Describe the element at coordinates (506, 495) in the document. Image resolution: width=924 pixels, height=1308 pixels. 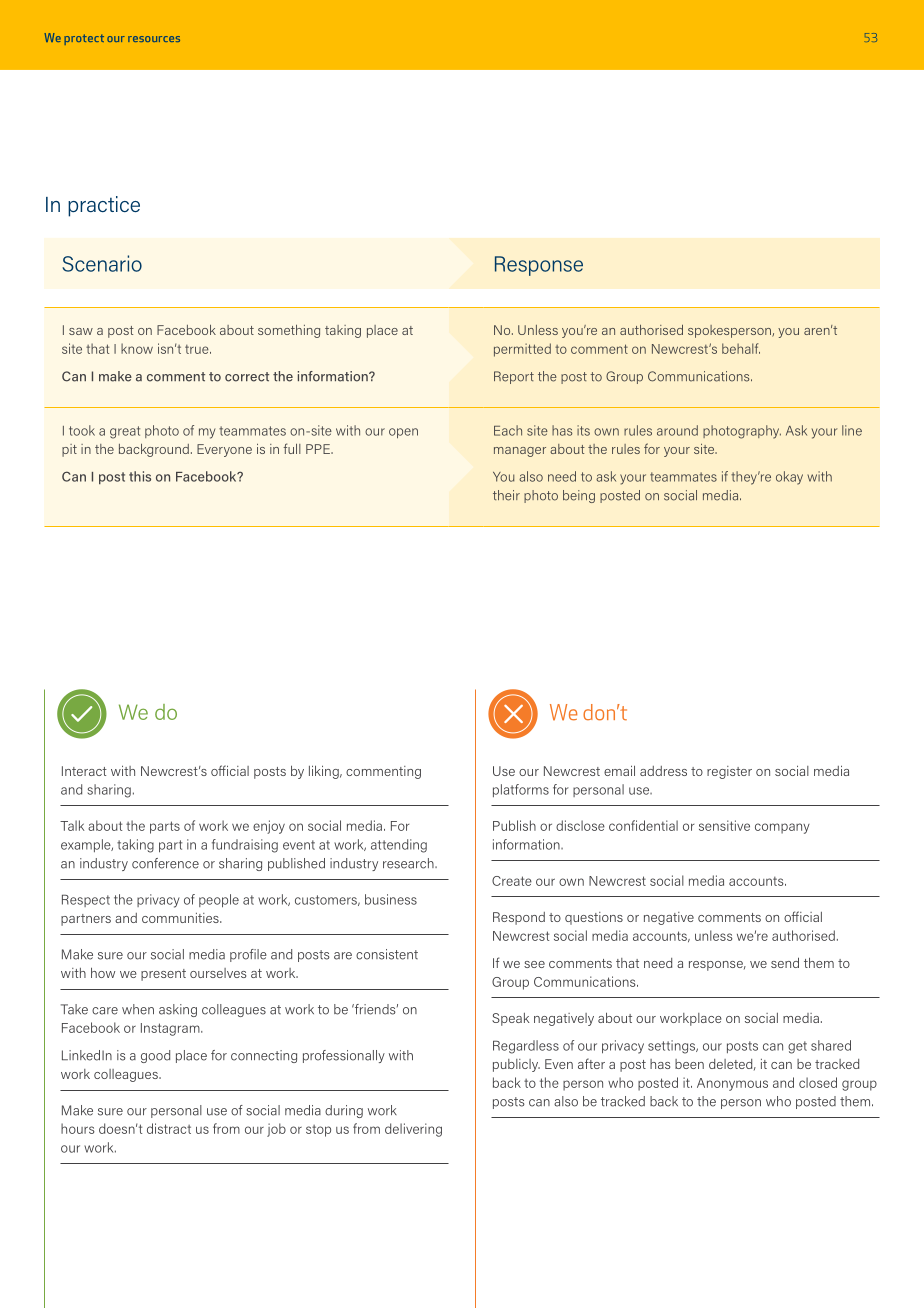
I see `their` at that location.
